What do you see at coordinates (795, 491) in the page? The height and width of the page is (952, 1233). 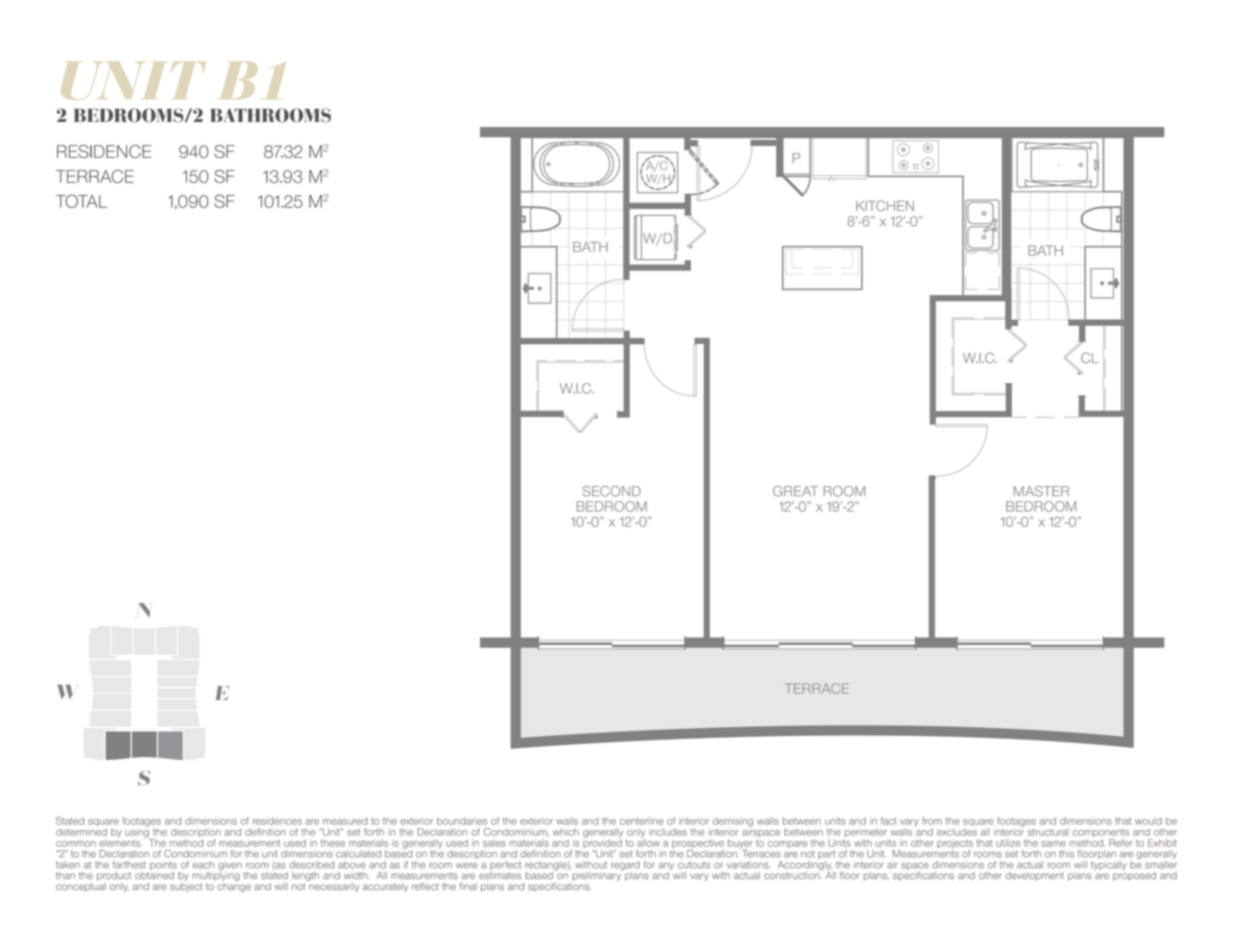 I see `GREAT` at bounding box center [795, 491].
